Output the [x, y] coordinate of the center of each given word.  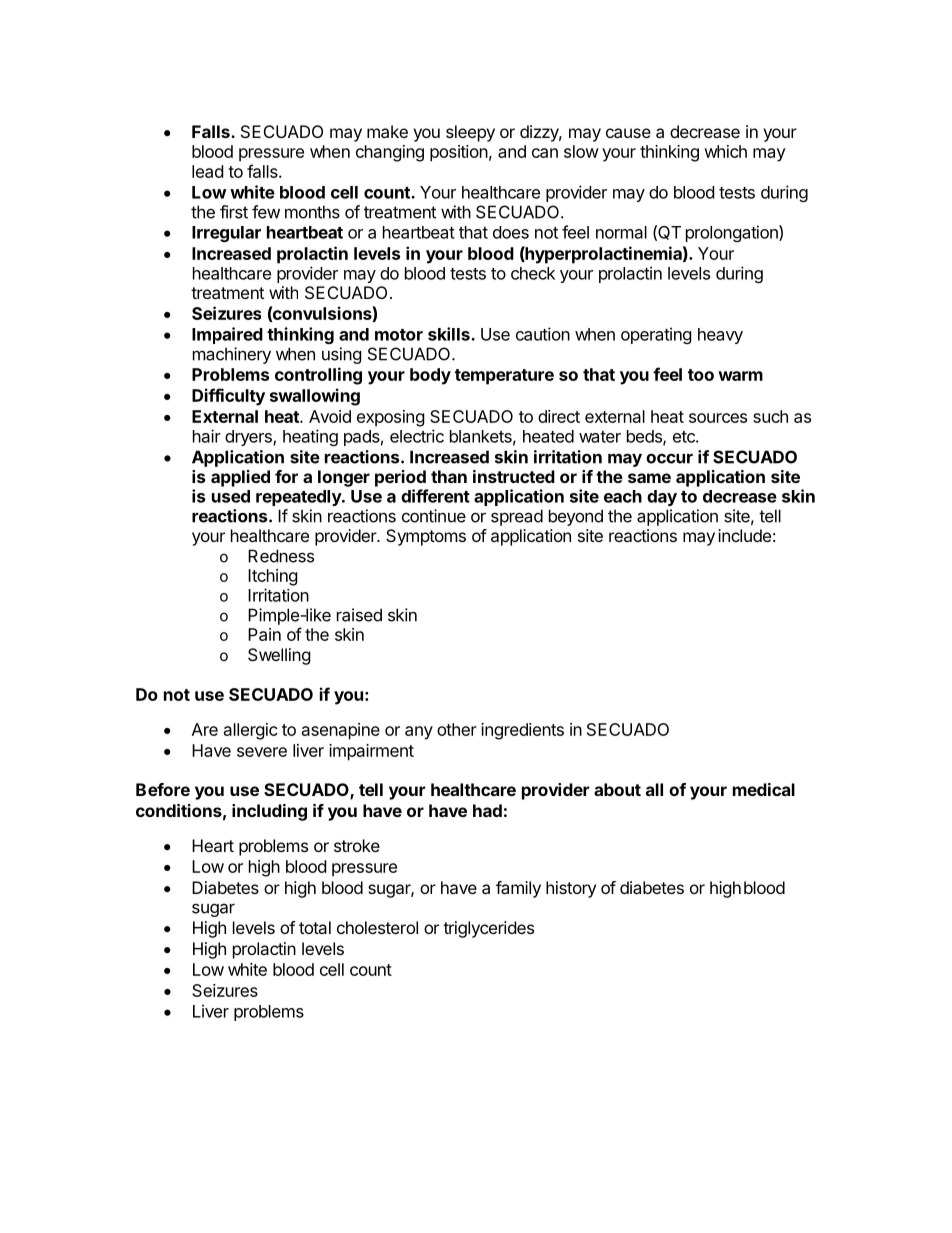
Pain [264, 634]
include [744, 535]
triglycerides [488, 929]
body [430, 376]
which [725, 151]
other [457, 729]
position [459, 153]
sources [718, 418]
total [315, 927]
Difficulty [228, 397]
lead [207, 171]
